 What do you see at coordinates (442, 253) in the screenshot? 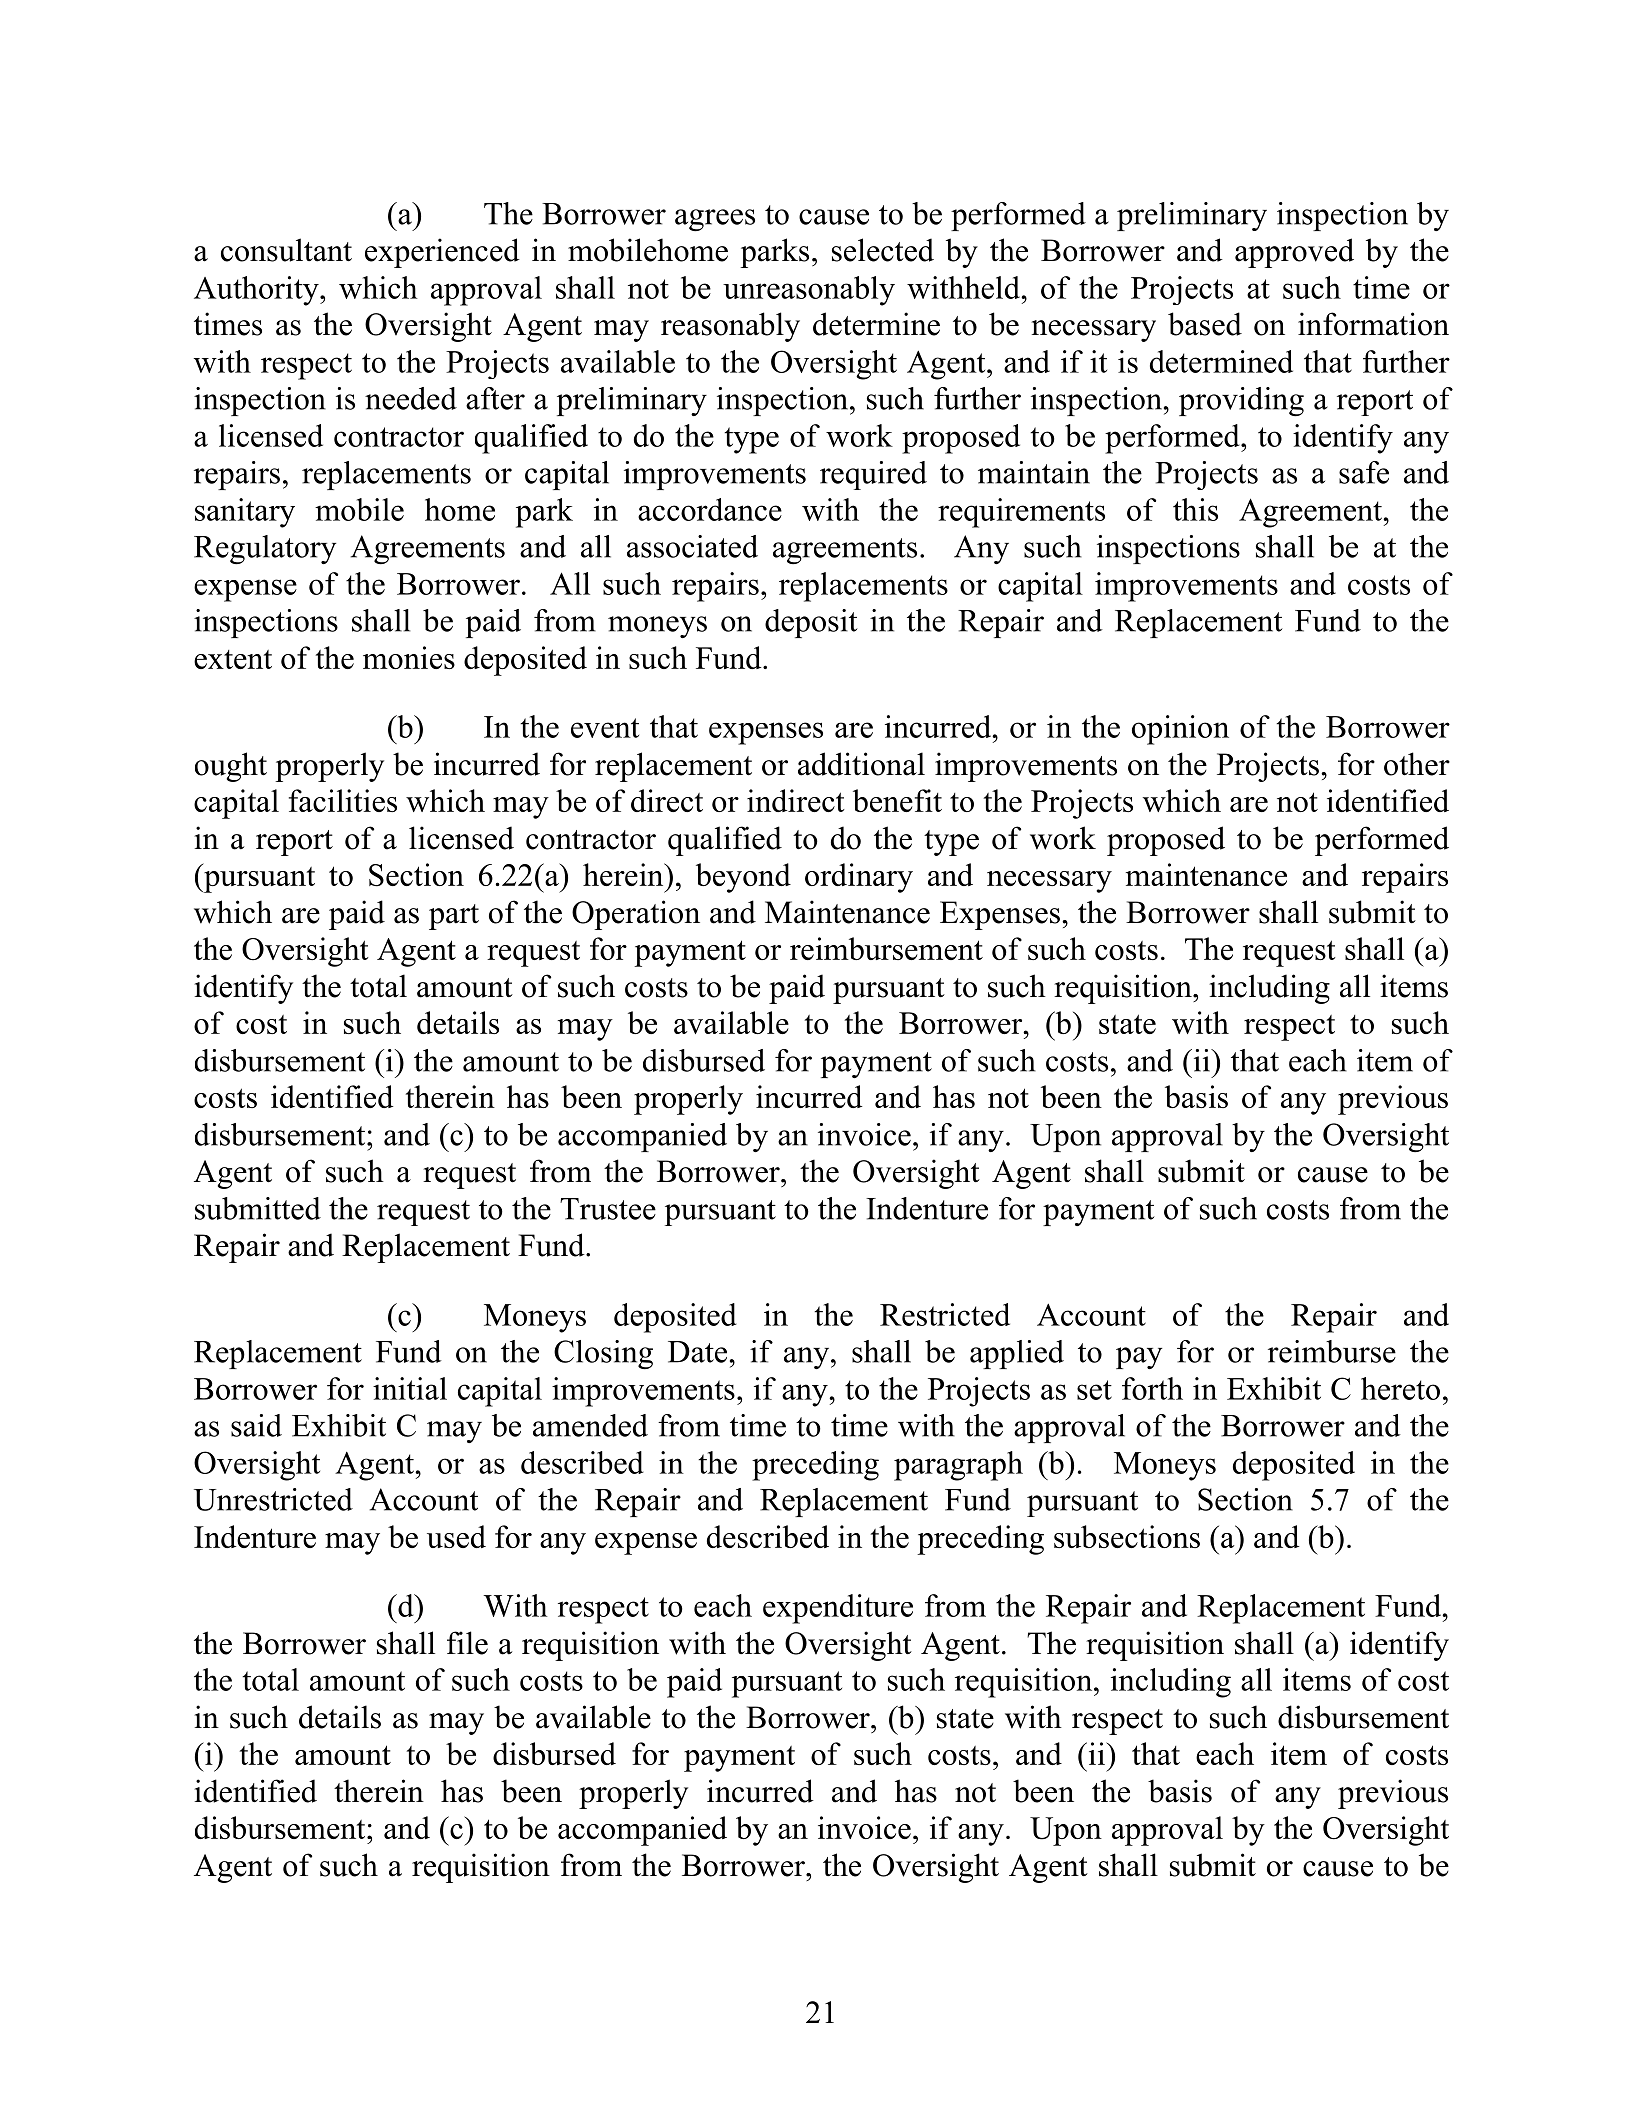
I see `experienced` at bounding box center [442, 253].
